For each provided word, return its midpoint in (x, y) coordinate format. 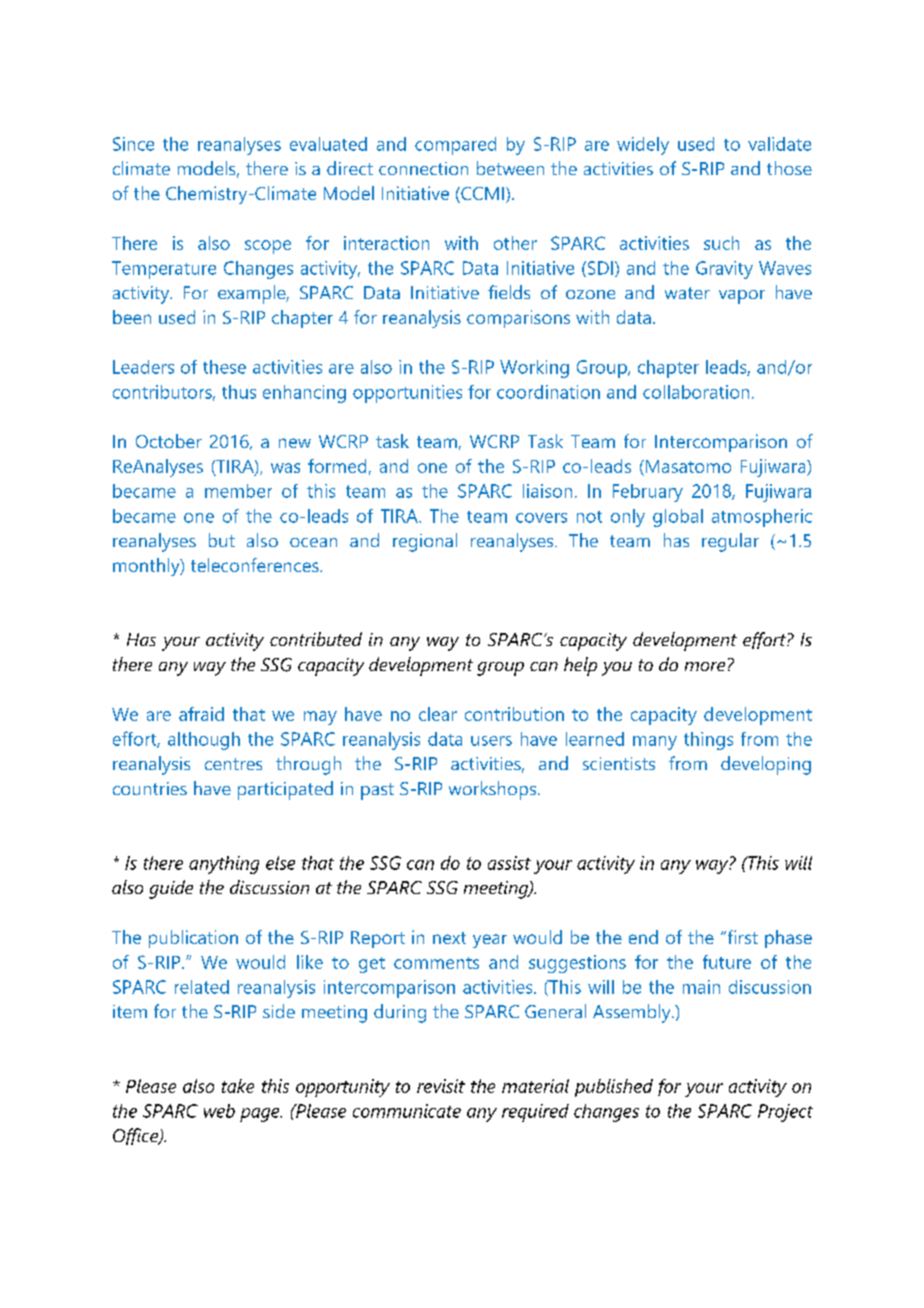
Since (133, 144)
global (678, 518)
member (238, 491)
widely (643, 146)
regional (425, 542)
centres (233, 764)
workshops (494, 790)
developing (766, 765)
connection (423, 168)
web (219, 1111)
